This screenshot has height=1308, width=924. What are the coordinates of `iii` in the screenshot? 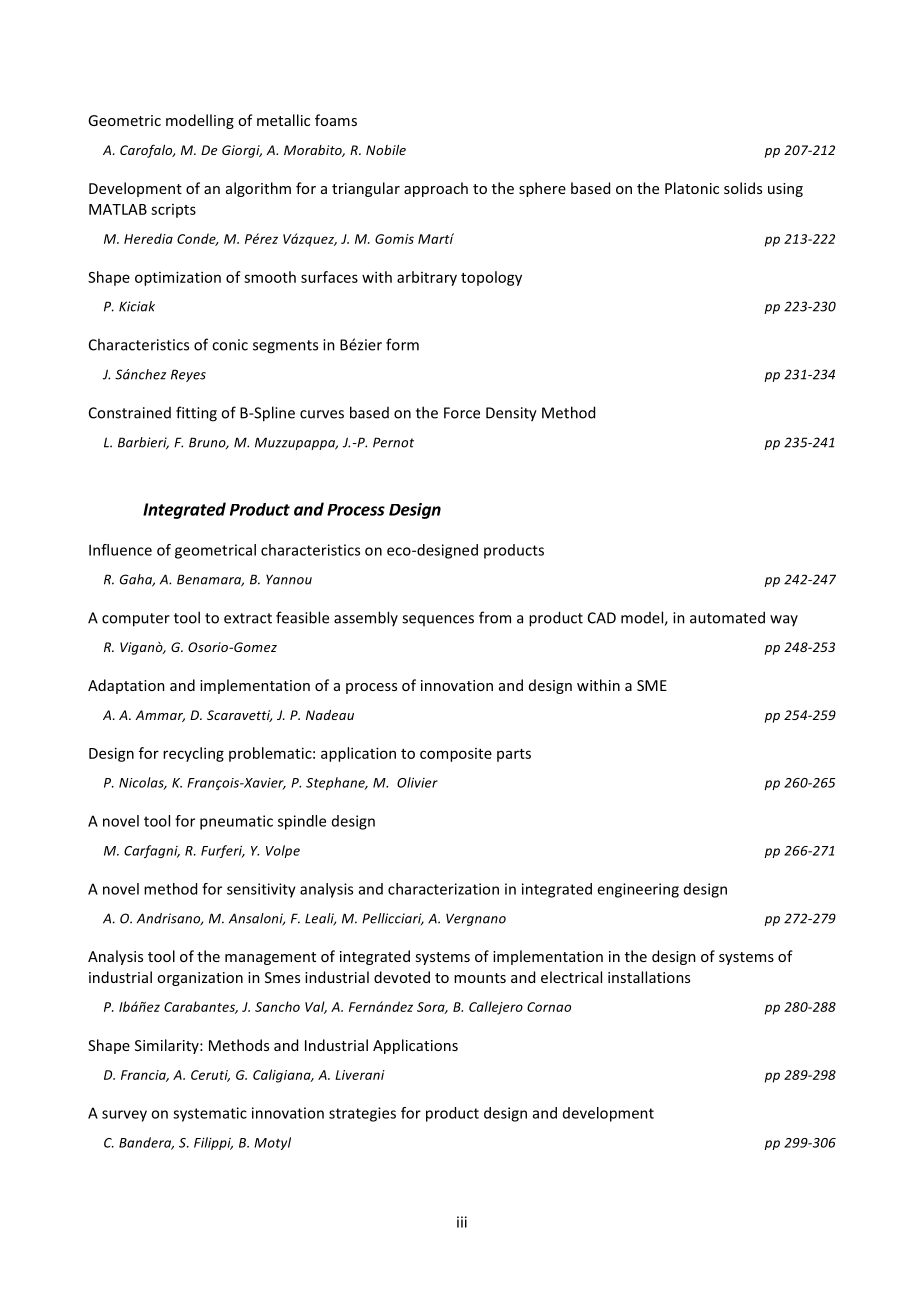 It's located at (462, 1222).
